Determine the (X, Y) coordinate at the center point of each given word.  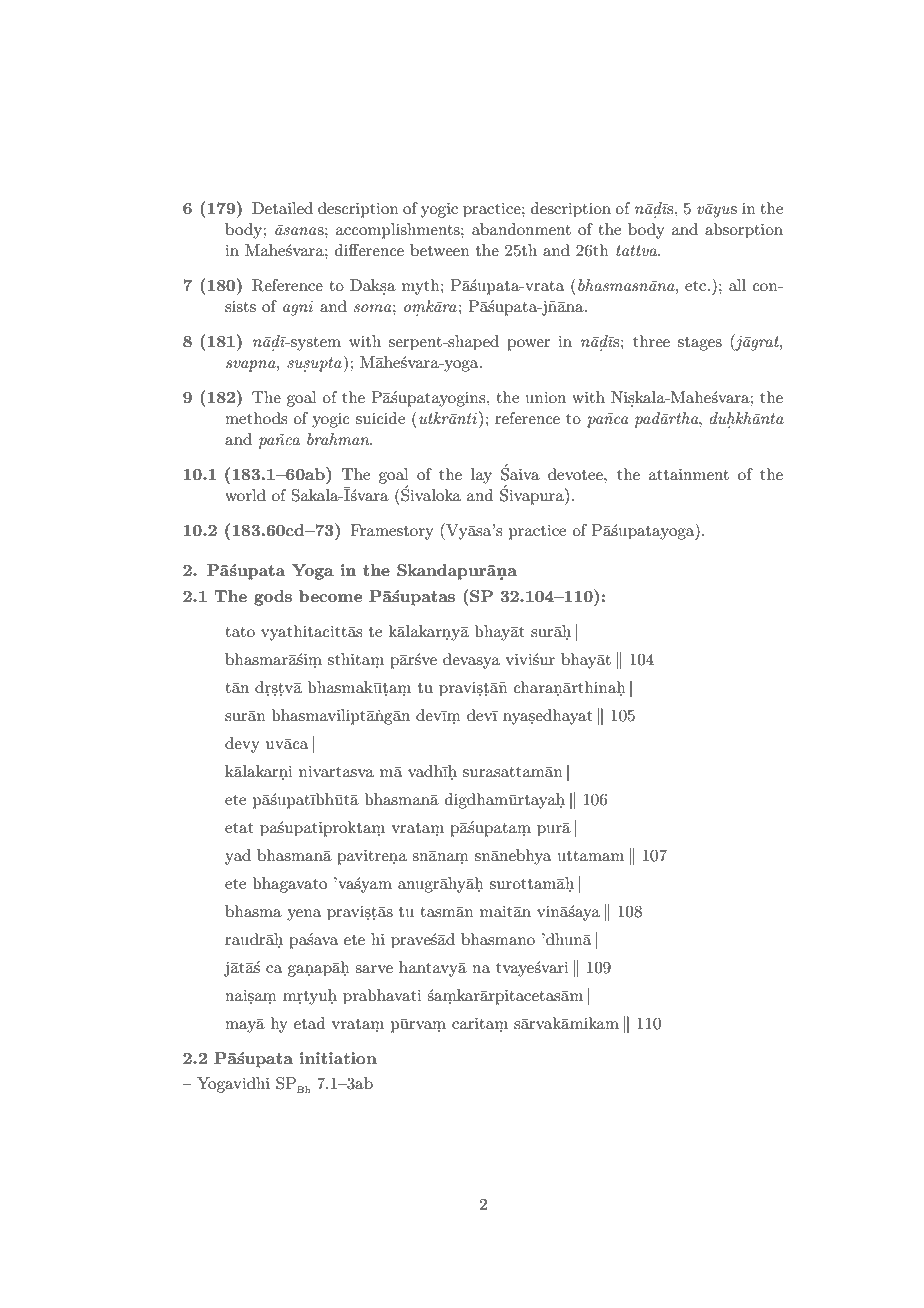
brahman (339, 439)
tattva (638, 250)
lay (481, 476)
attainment (689, 474)
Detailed (282, 208)
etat (239, 828)
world (245, 495)
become (330, 596)
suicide (380, 418)
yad (238, 857)
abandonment (521, 229)
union (546, 397)
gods (273, 598)
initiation (338, 1058)
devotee (576, 474)
